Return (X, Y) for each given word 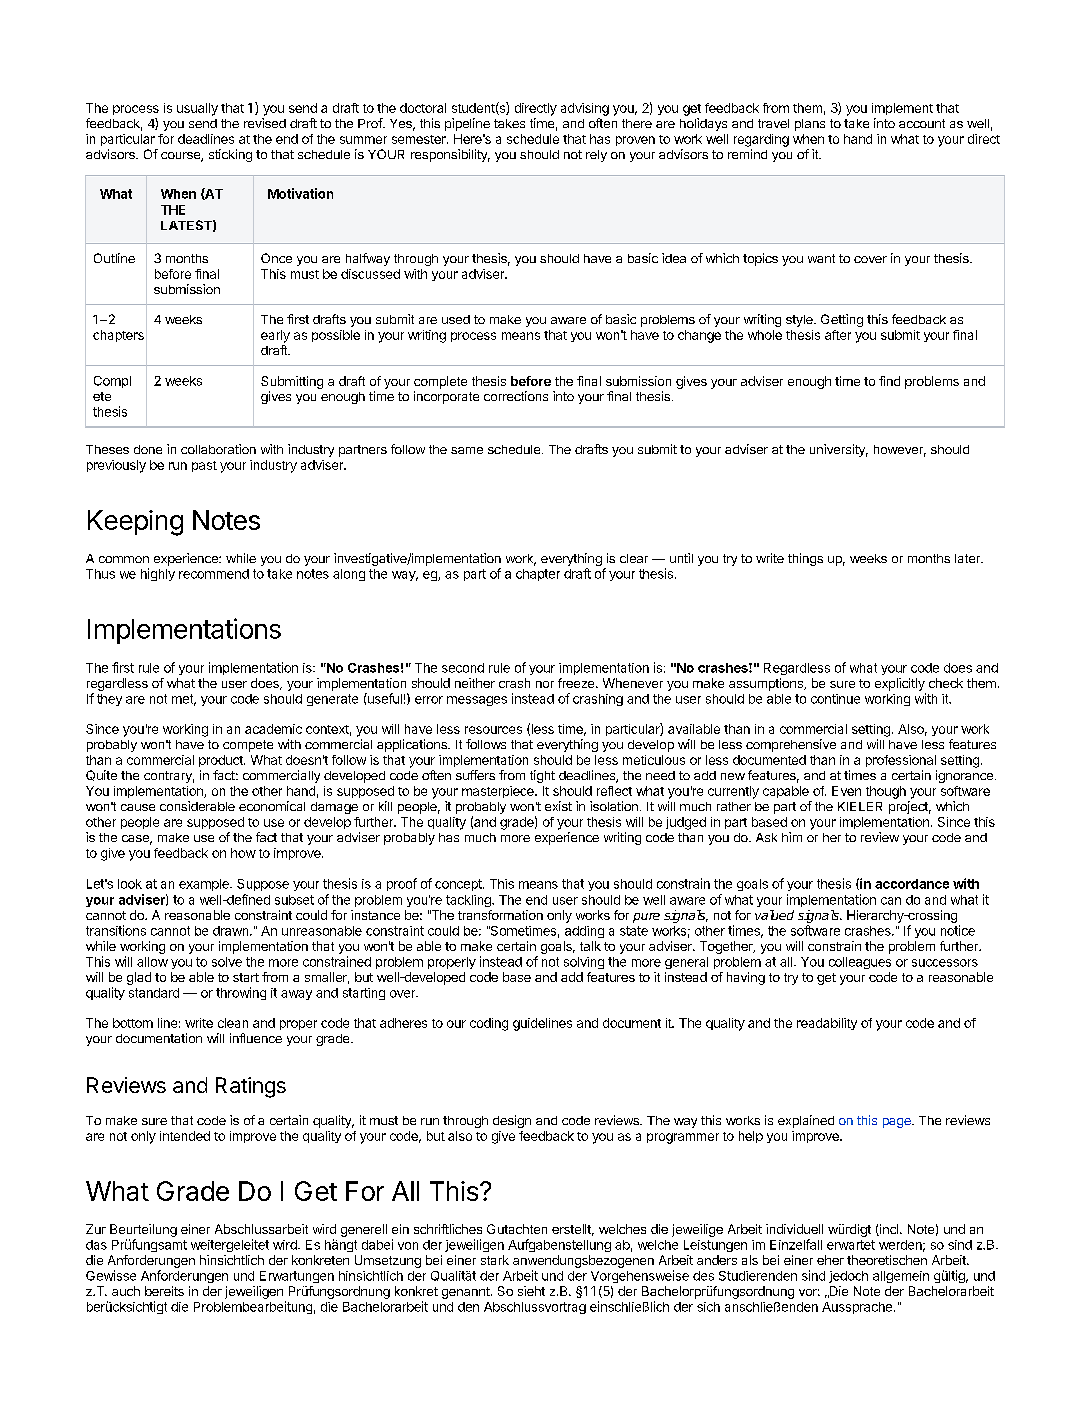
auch (126, 1291)
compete (248, 746)
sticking (230, 155)
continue (835, 699)
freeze (577, 683)
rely (596, 156)
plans (810, 125)
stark (495, 1260)
